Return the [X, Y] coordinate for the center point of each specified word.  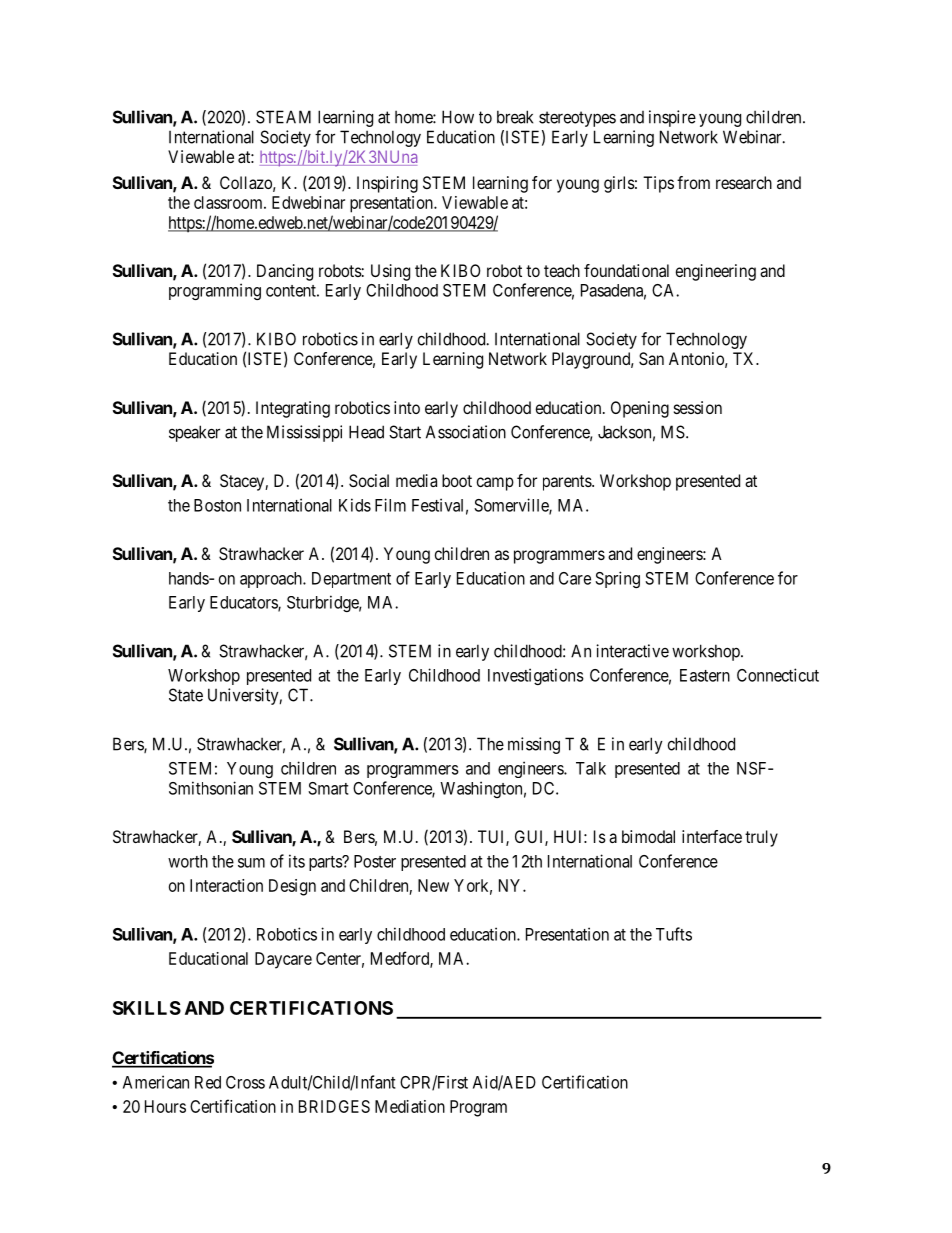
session [698, 407]
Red [208, 1082]
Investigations [536, 676]
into [407, 407]
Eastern [705, 675]
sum [251, 863]
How [458, 117]
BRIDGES [334, 1106]
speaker [194, 433]
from [693, 182]
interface [712, 836]
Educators [244, 603]
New [433, 885]
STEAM [283, 117]
